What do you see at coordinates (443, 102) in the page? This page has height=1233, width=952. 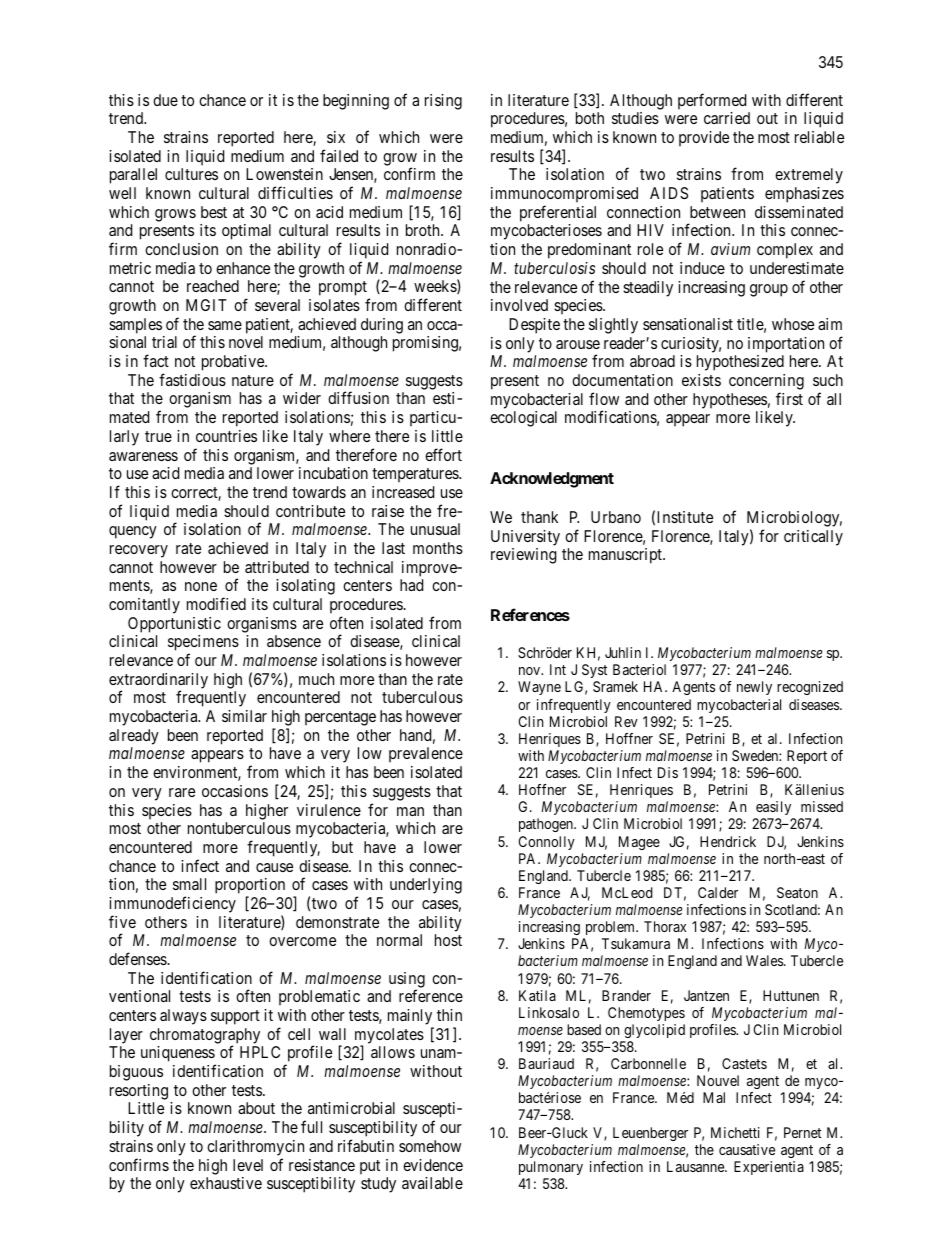 I see `rising` at bounding box center [443, 102].
